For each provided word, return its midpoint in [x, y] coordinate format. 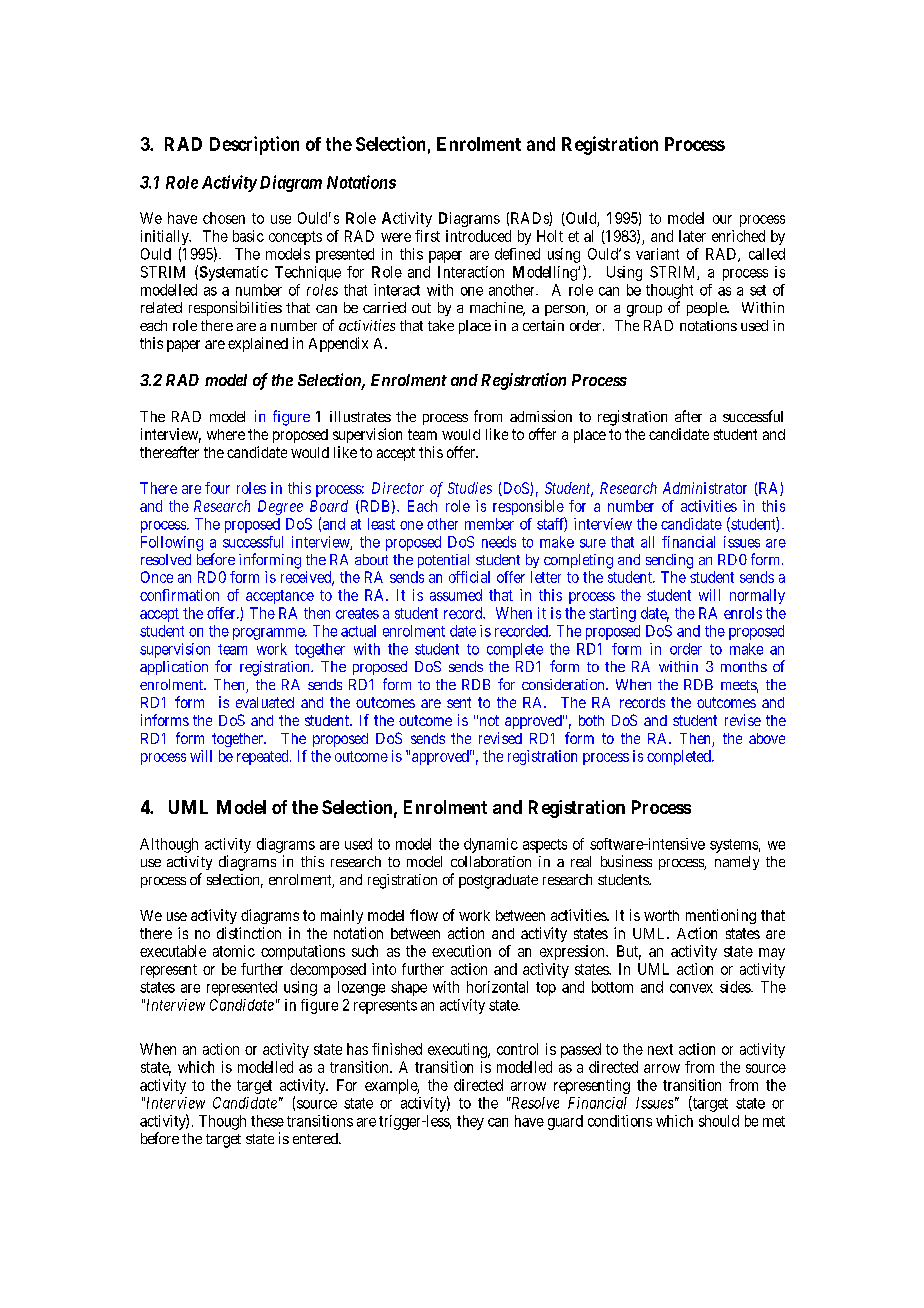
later [692, 236]
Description [254, 145]
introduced [478, 236]
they [470, 1122]
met [774, 1121]
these [267, 1121]
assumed [456, 595]
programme [269, 634]
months [744, 666]
